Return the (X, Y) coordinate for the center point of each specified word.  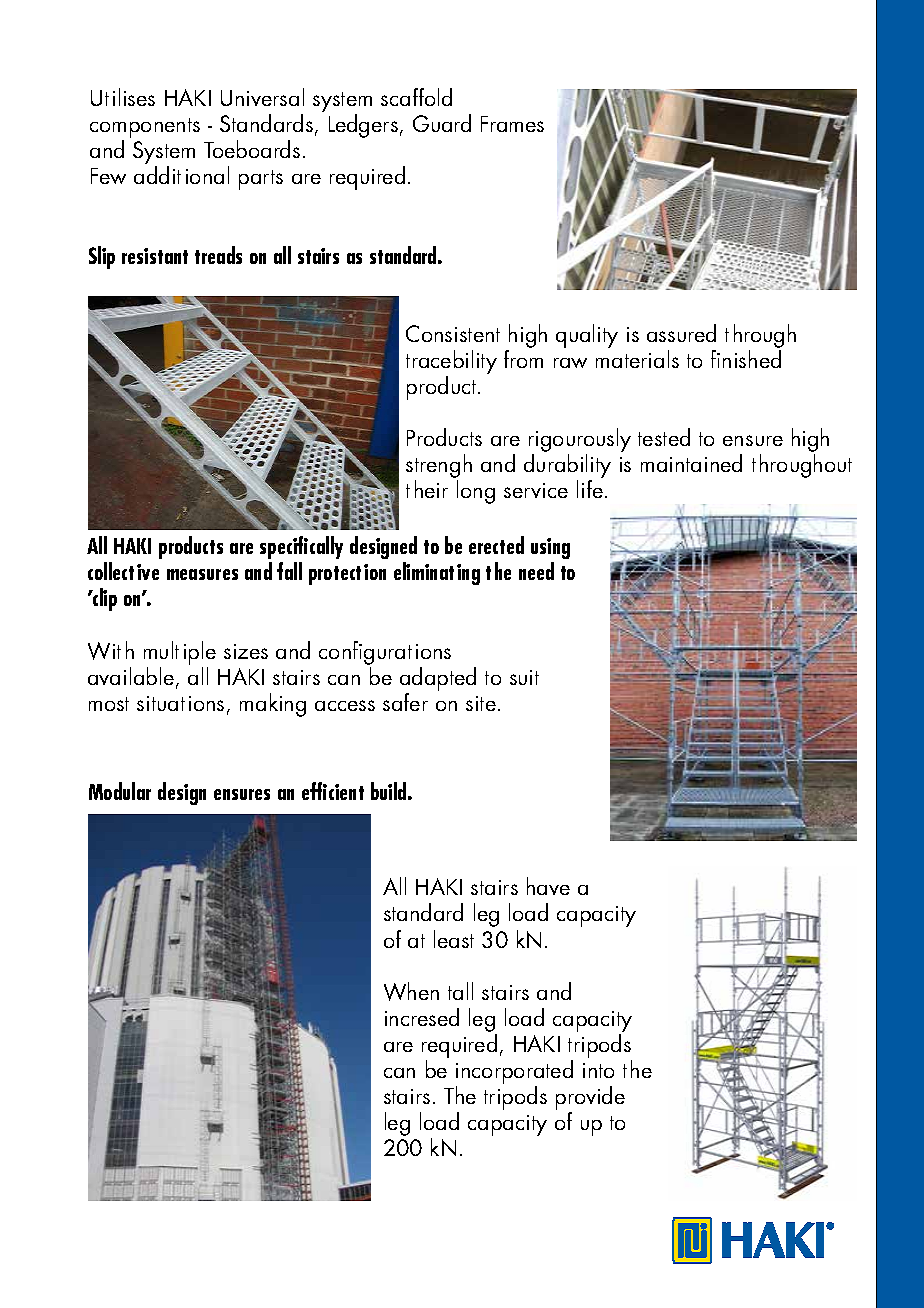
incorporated (514, 1073)
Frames (512, 124)
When (411, 991)
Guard (442, 123)
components (145, 128)
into (598, 1070)
